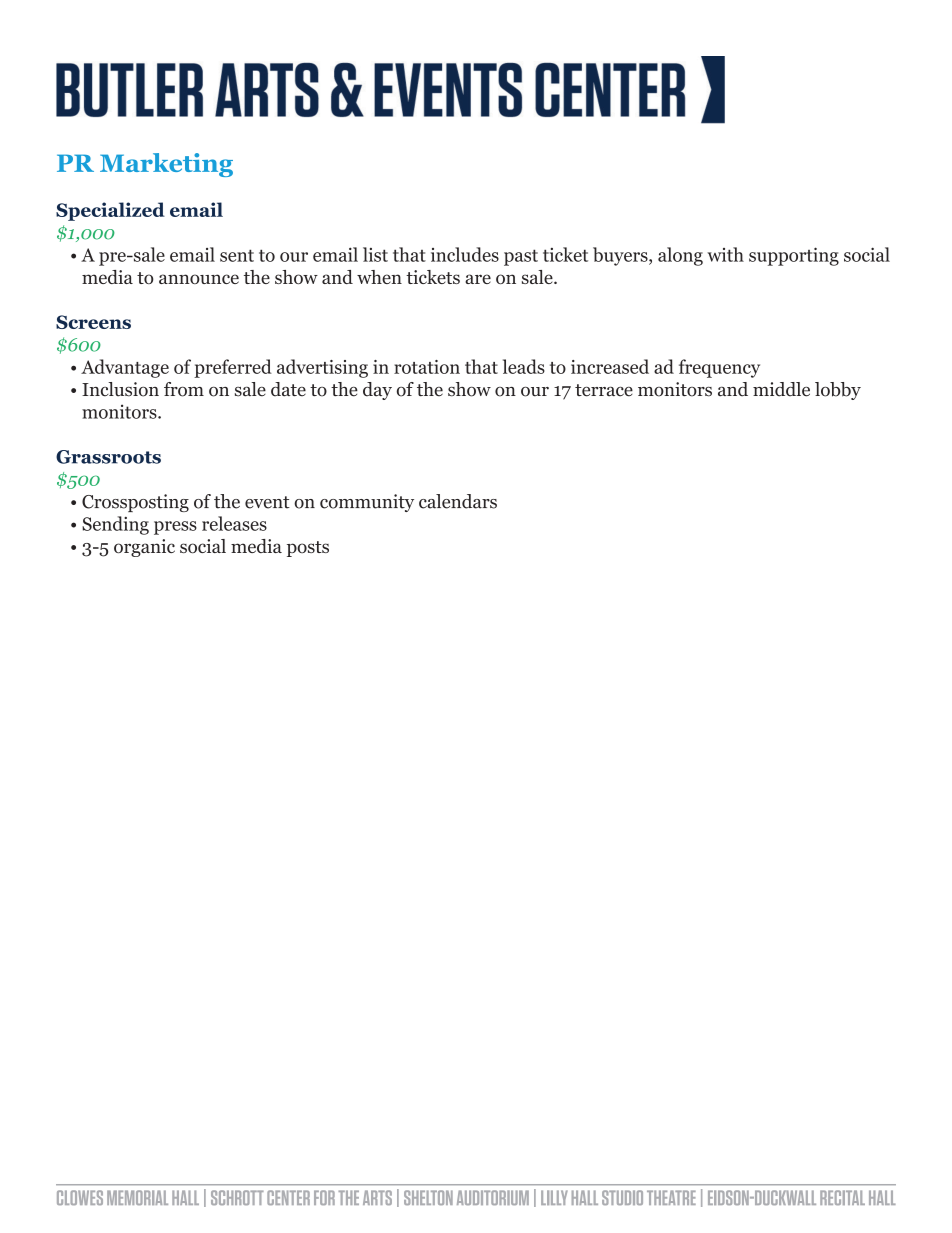 This screenshot has width=952, height=1233. What do you see at coordinates (166, 165) in the screenshot?
I see `Marketing` at bounding box center [166, 165].
